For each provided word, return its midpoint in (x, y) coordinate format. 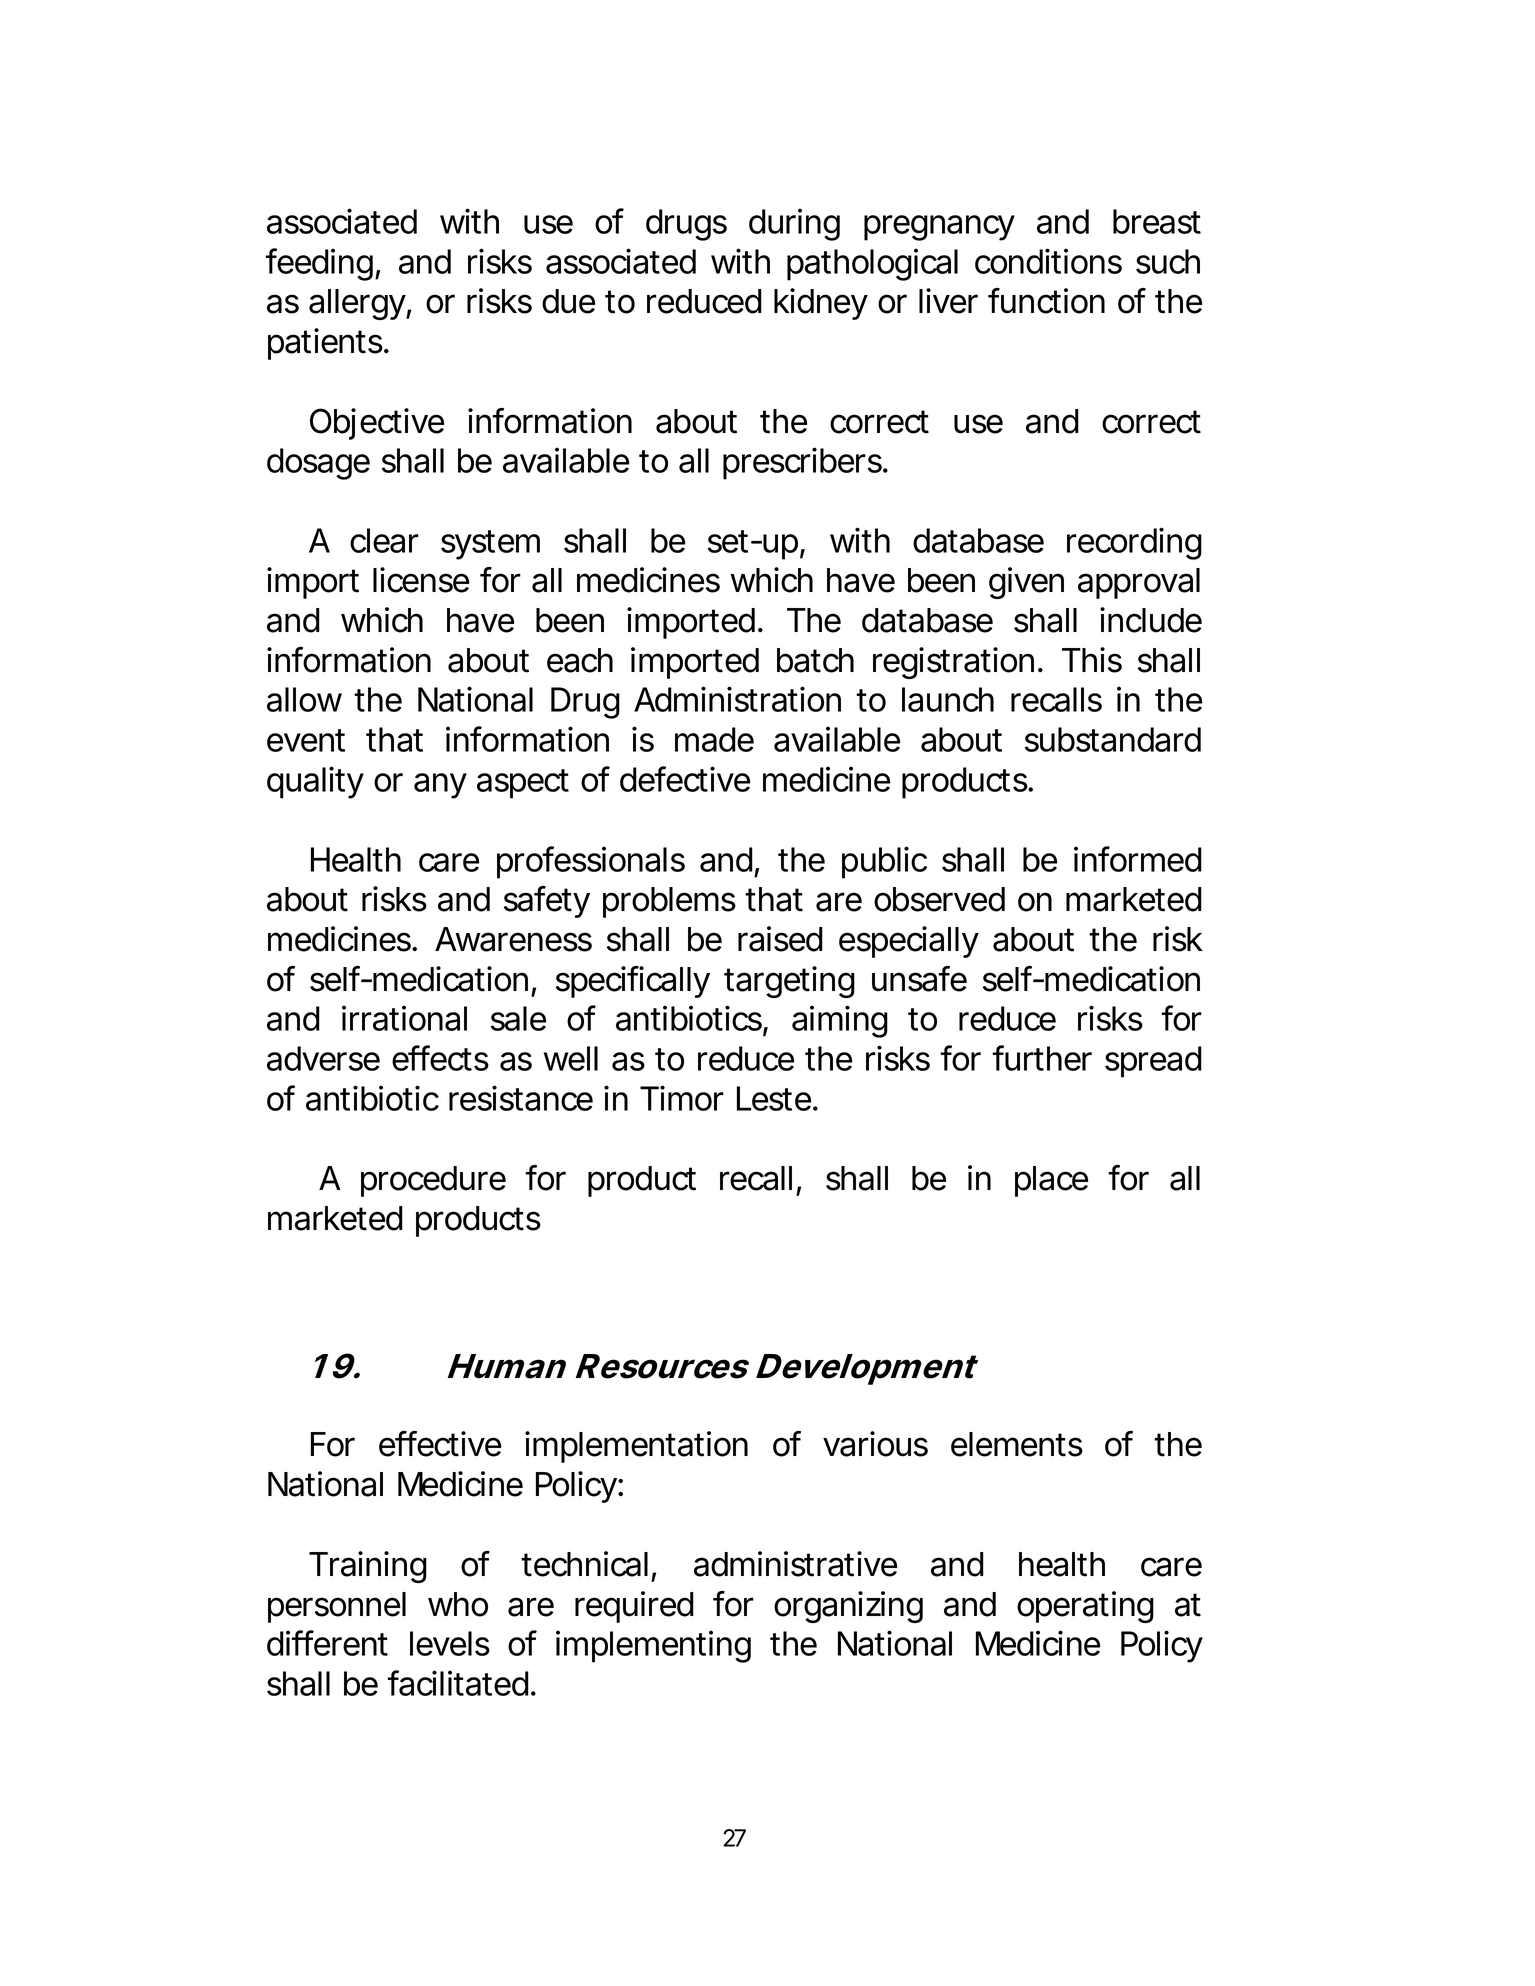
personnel (337, 1607)
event (306, 740)
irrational (404, 1018)
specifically (632, 982)
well (571, 1058)
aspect (523, 784)
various (875, 1444)
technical (584, 1564)
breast (1157, 221)
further (1042, 1058)
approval (1139, 583)
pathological (872, 264)
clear (384, 540)
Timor (682, 1098)
